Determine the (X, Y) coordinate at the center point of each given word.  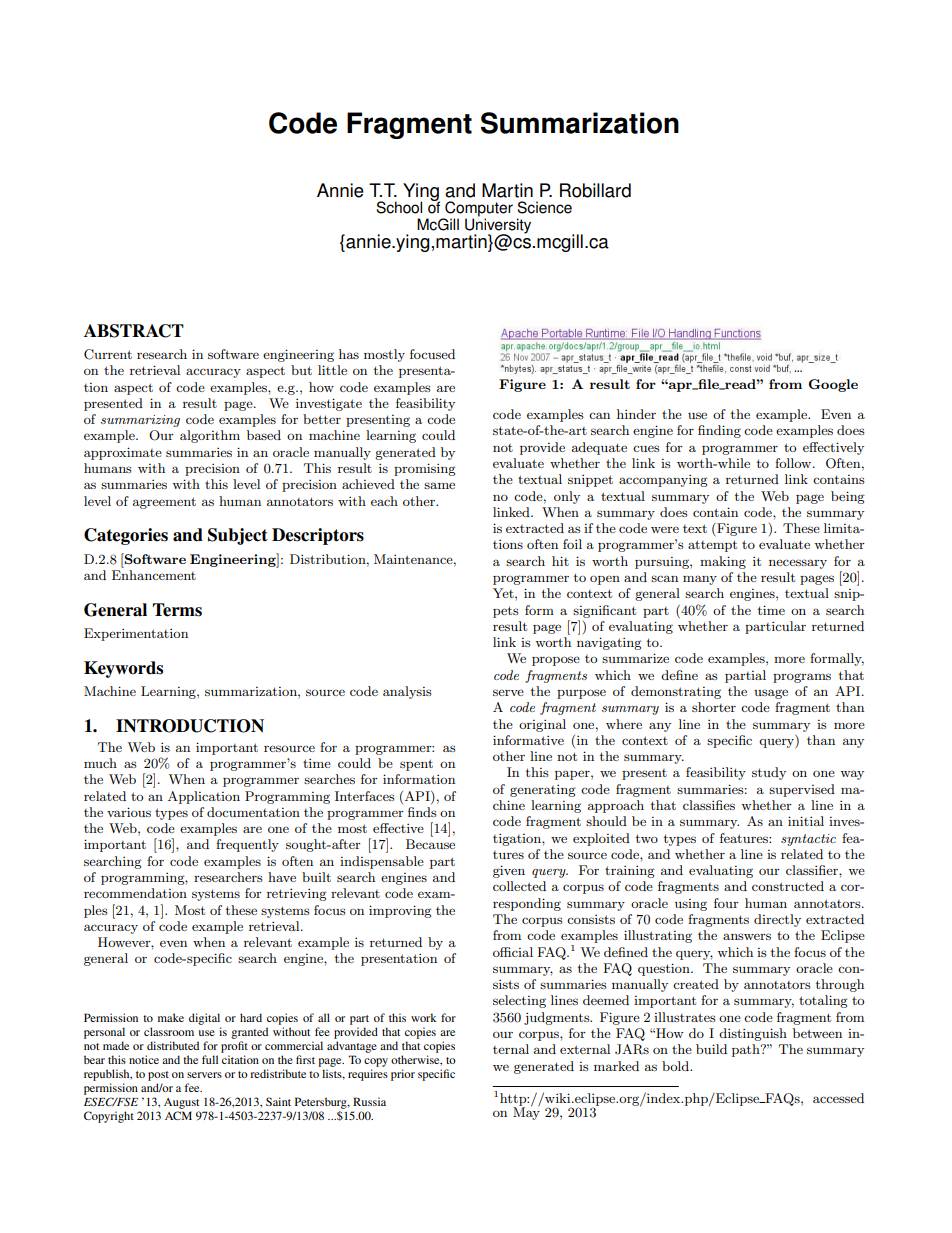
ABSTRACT (134, 331)
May (526, 1112)
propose (556, 661)
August (181, 1103)
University (498, 225)
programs (802, 678)
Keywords (123, 669)
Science (544, 207)
